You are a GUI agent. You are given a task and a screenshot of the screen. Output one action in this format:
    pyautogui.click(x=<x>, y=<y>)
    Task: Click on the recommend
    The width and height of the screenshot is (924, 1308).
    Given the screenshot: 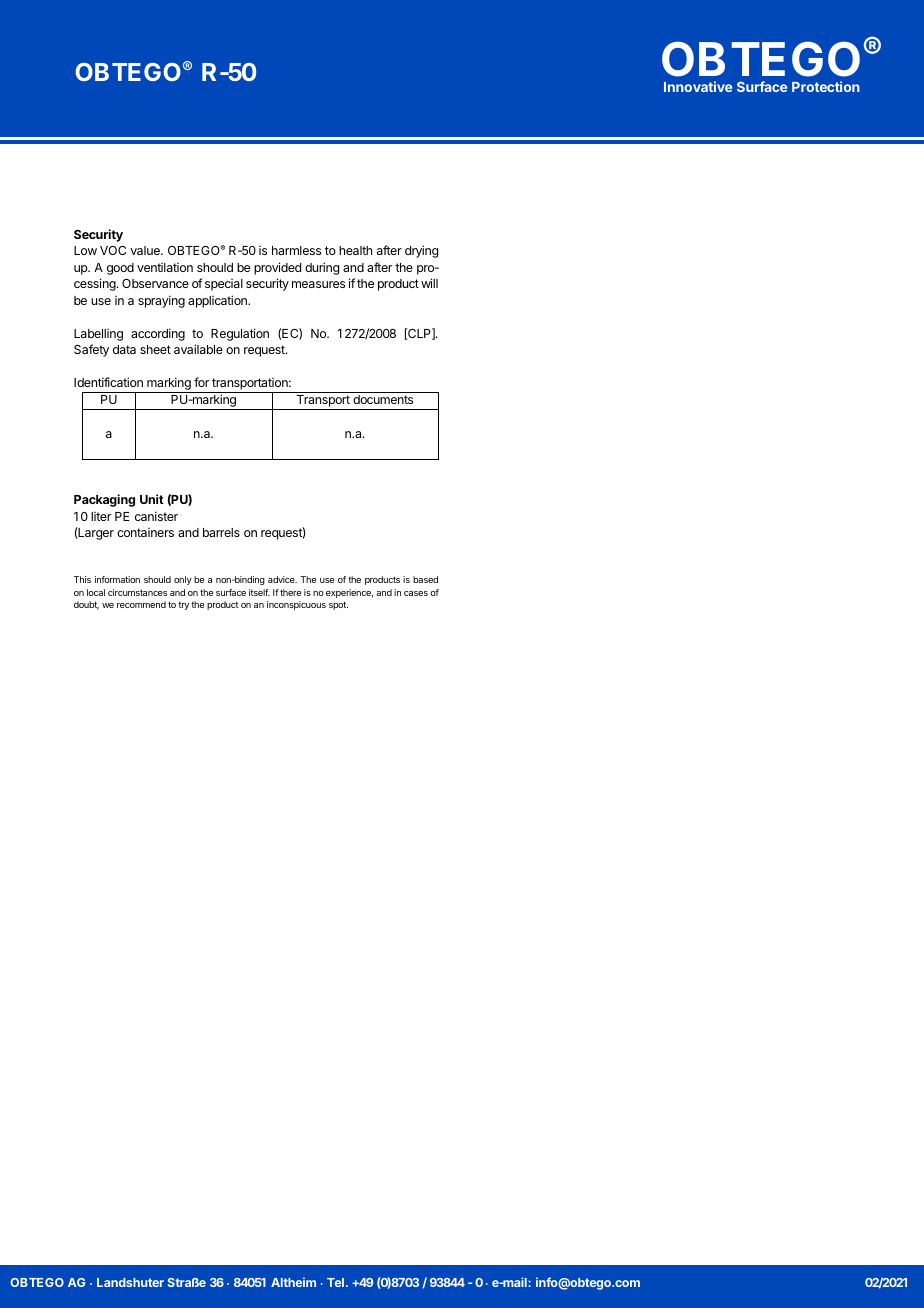 What is the action you would take?
    pyautogui.click(x=141, y=604)
